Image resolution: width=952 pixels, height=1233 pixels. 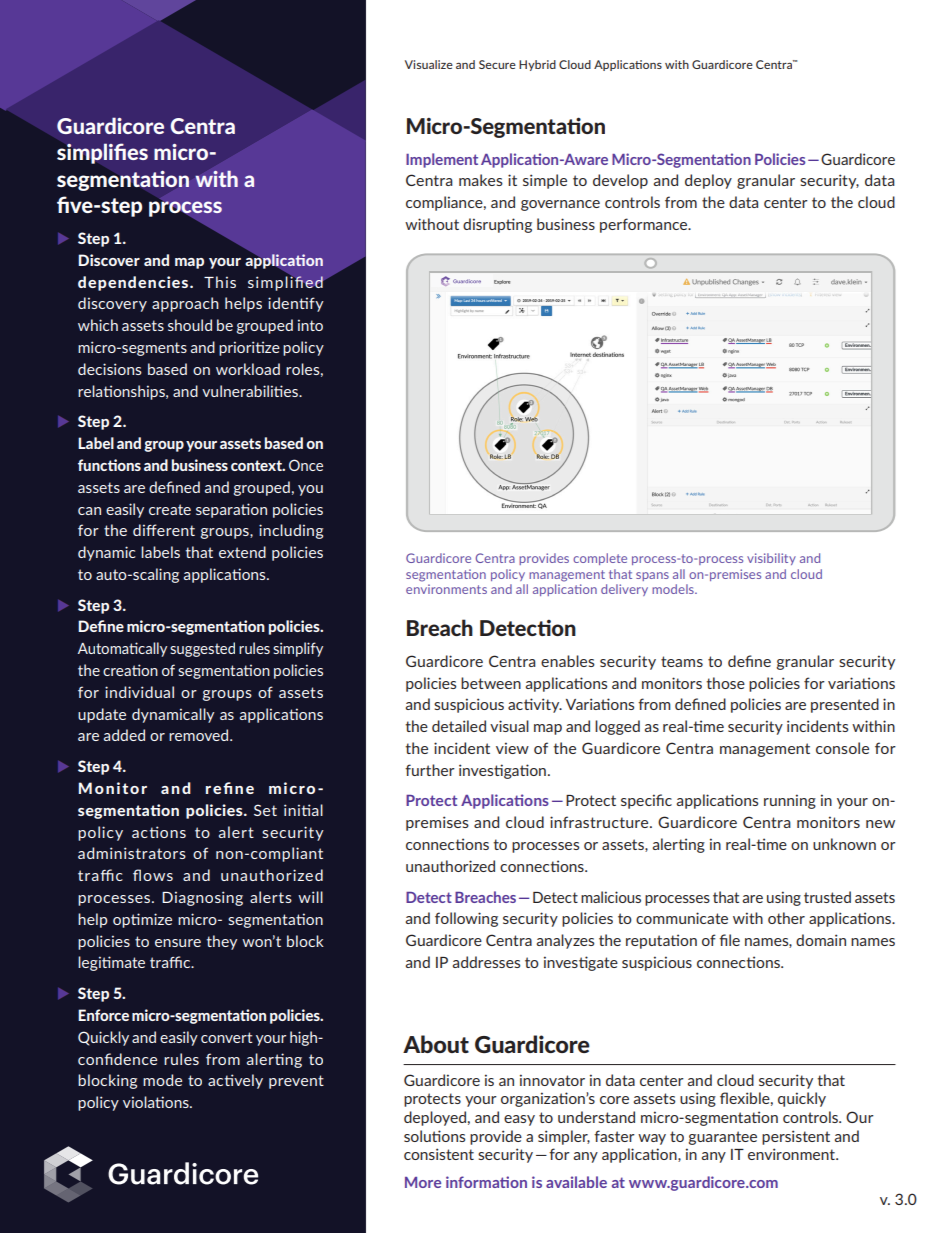 I want to click on between, so click(x=491, y=683).
